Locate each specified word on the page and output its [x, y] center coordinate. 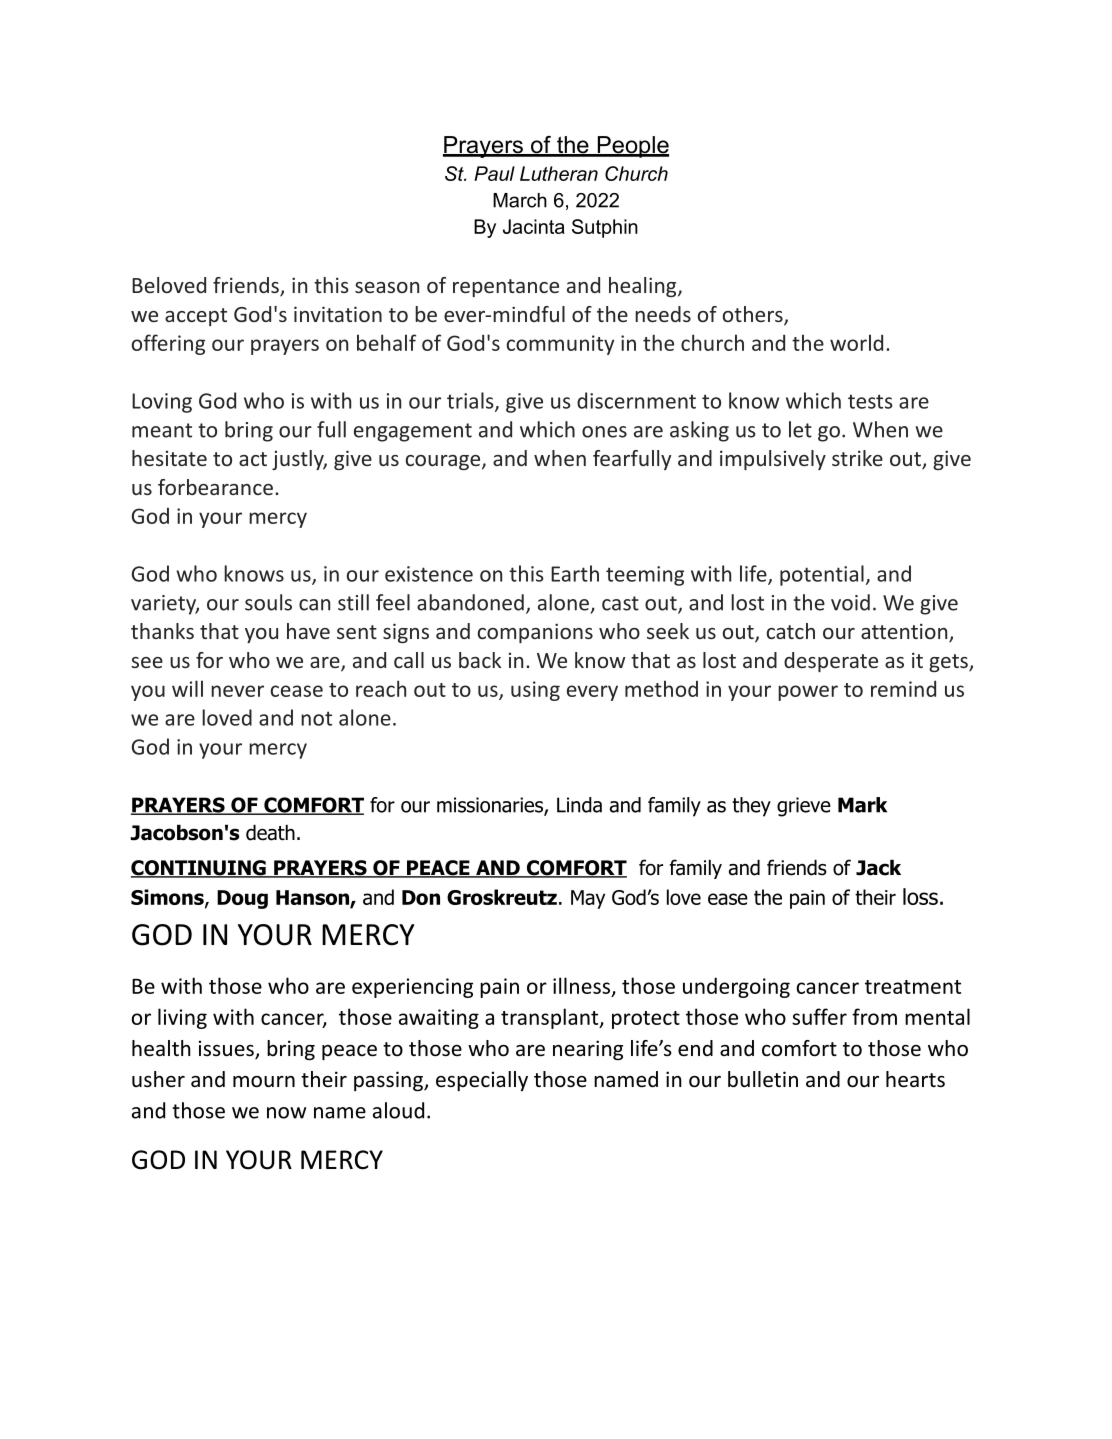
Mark [862, 805]
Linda [579, 805]
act [253, 459]
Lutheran [559, 173]
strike [857, 458]
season [387, 287]
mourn [264, 1082]
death [270, 833]
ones [604, 432]
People [632, 147]
